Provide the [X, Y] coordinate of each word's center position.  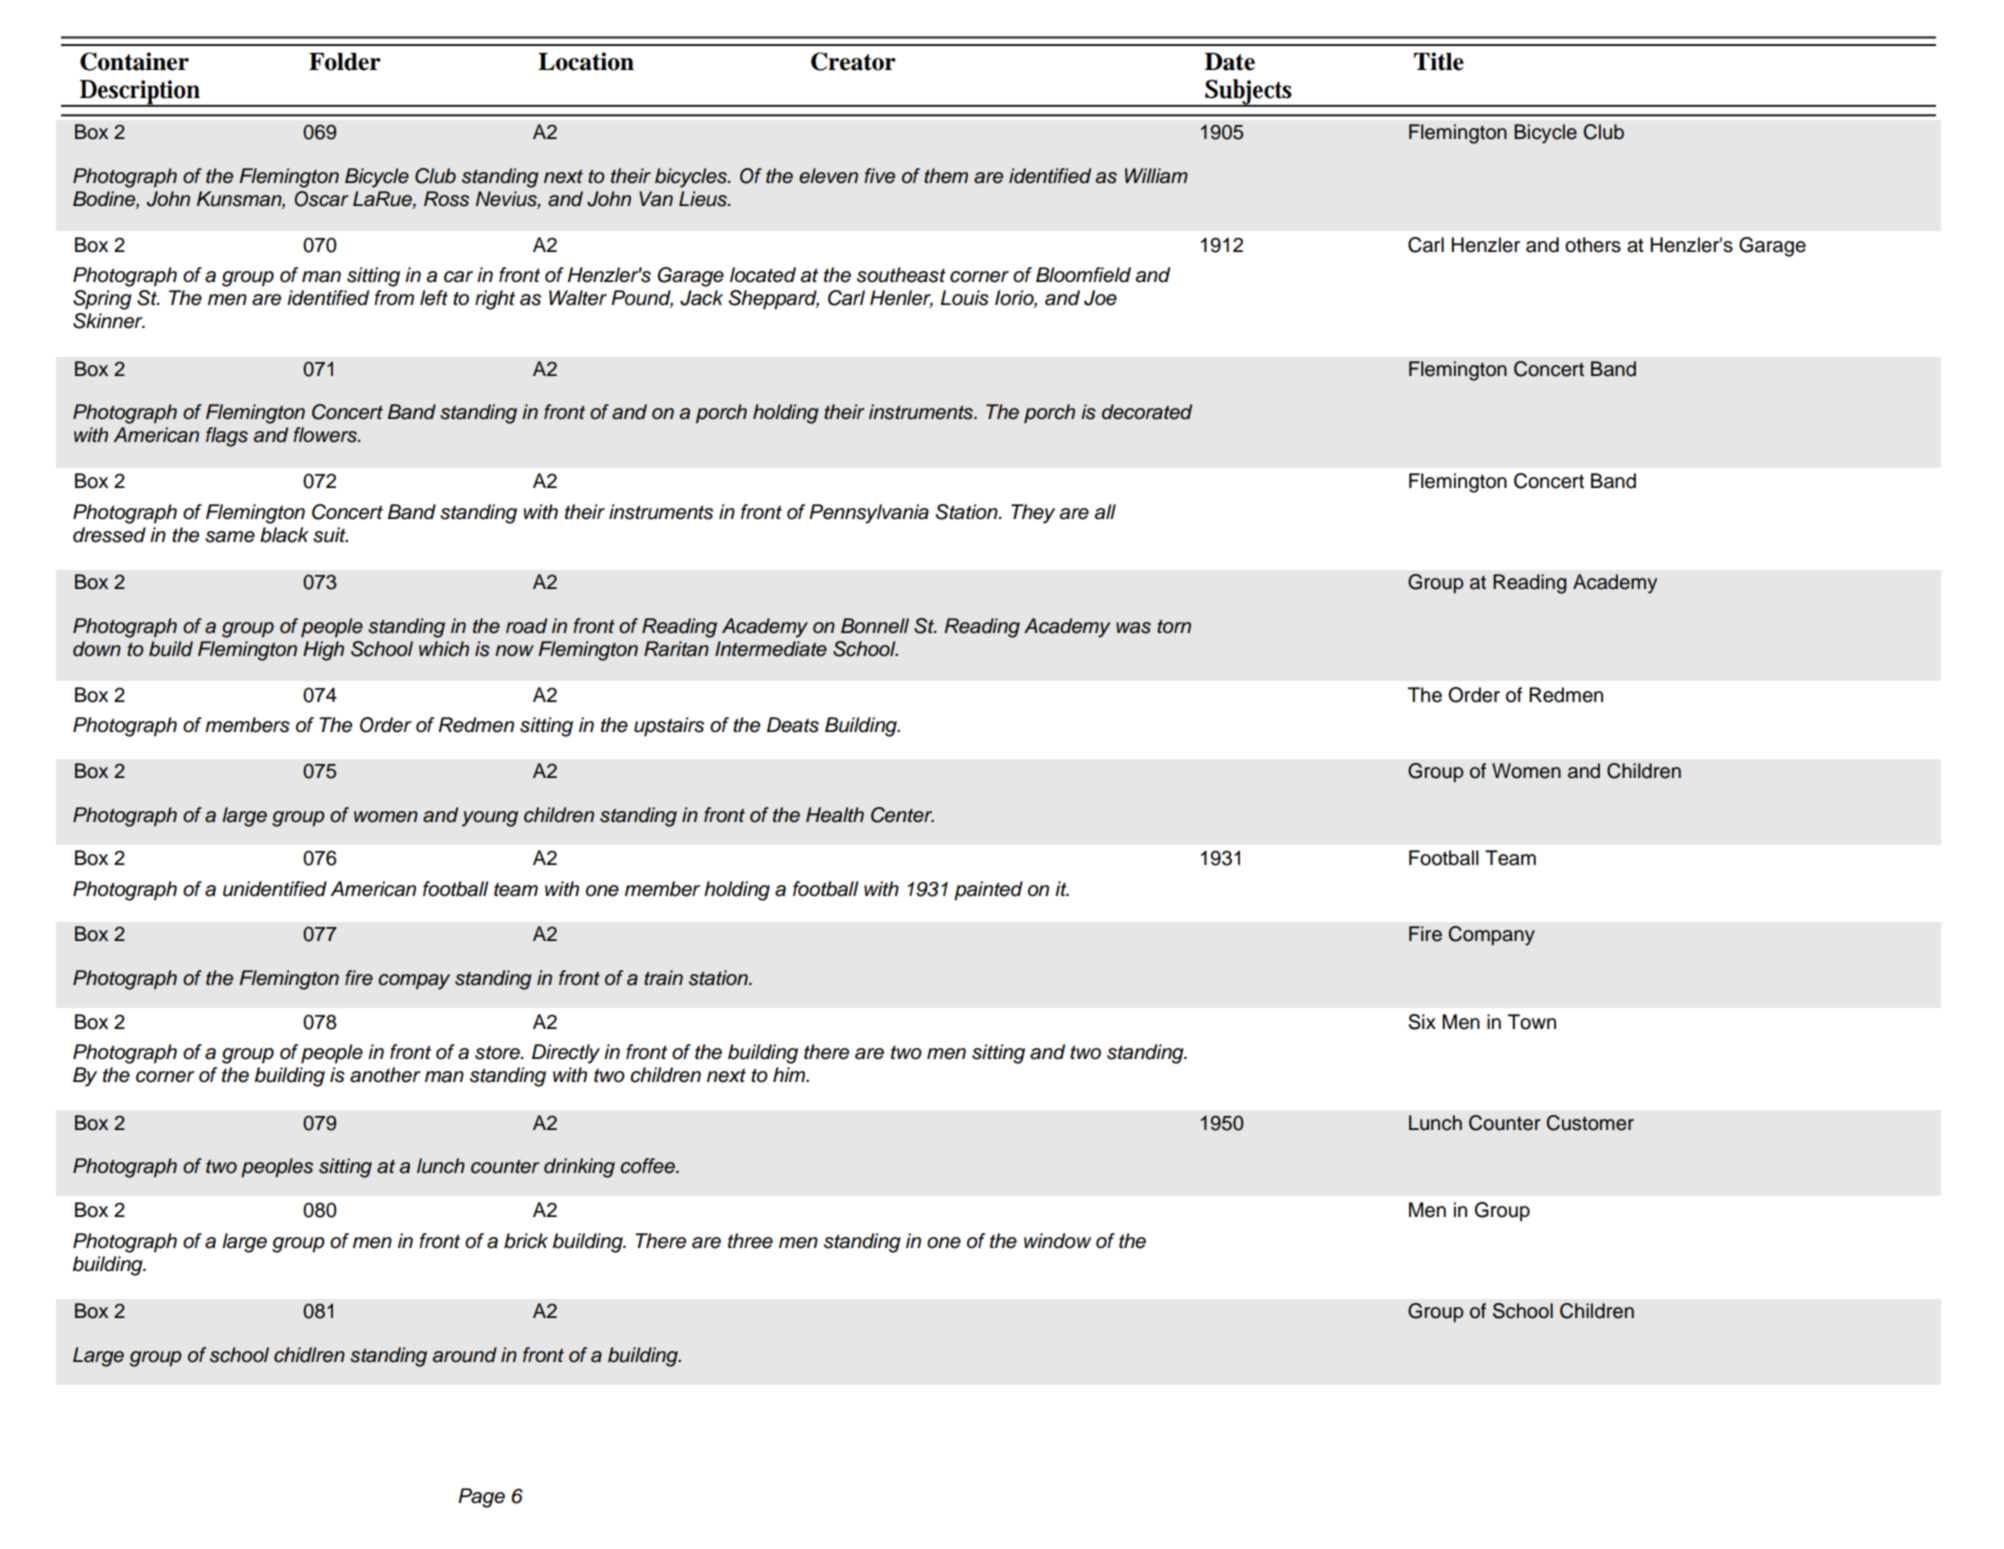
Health [835, 815]
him [790, 1074]
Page [481, 1498]
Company [1492, 936]
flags [227, 437]
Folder [345, 62]
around [465, 1355]
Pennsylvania [869, 514]
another [385, 1075]
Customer [1590, 1123]
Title [1439, 61]
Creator [853, 61]
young [490, 819]
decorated [1147, 412]
